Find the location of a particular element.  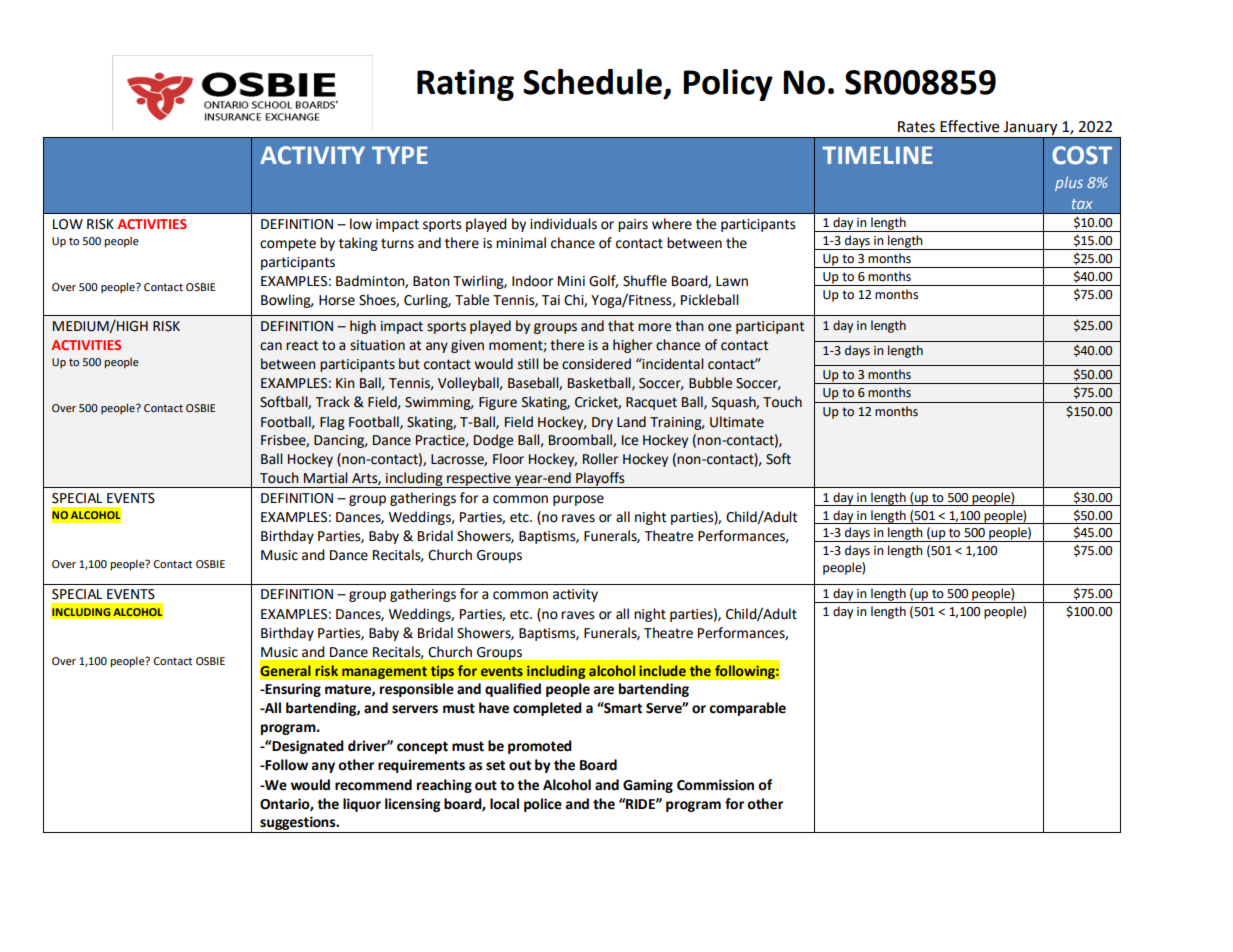

Effective is located at coordinates (969, 126).
